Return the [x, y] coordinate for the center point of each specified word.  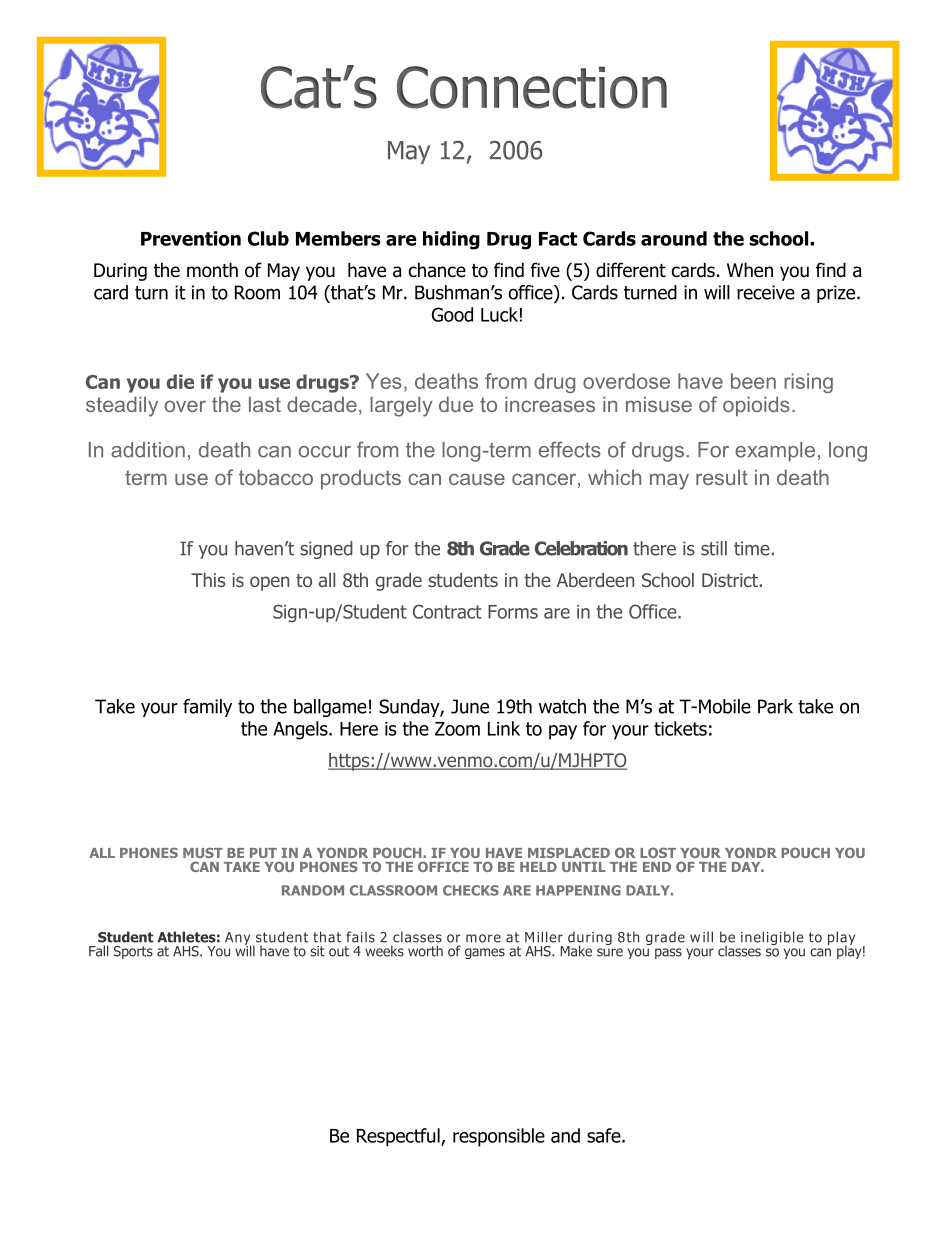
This [208, 580]
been [753, 381]
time [752, 548]
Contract [447, 611]
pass [668, 953]
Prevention [191, 238]
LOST [658, 852]
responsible [499, 1137]
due [456, 404]
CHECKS [471, 890]
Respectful [399, 1137]
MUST [203, 853]
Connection [532, 87]
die [180, 381]
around [674, 238]
